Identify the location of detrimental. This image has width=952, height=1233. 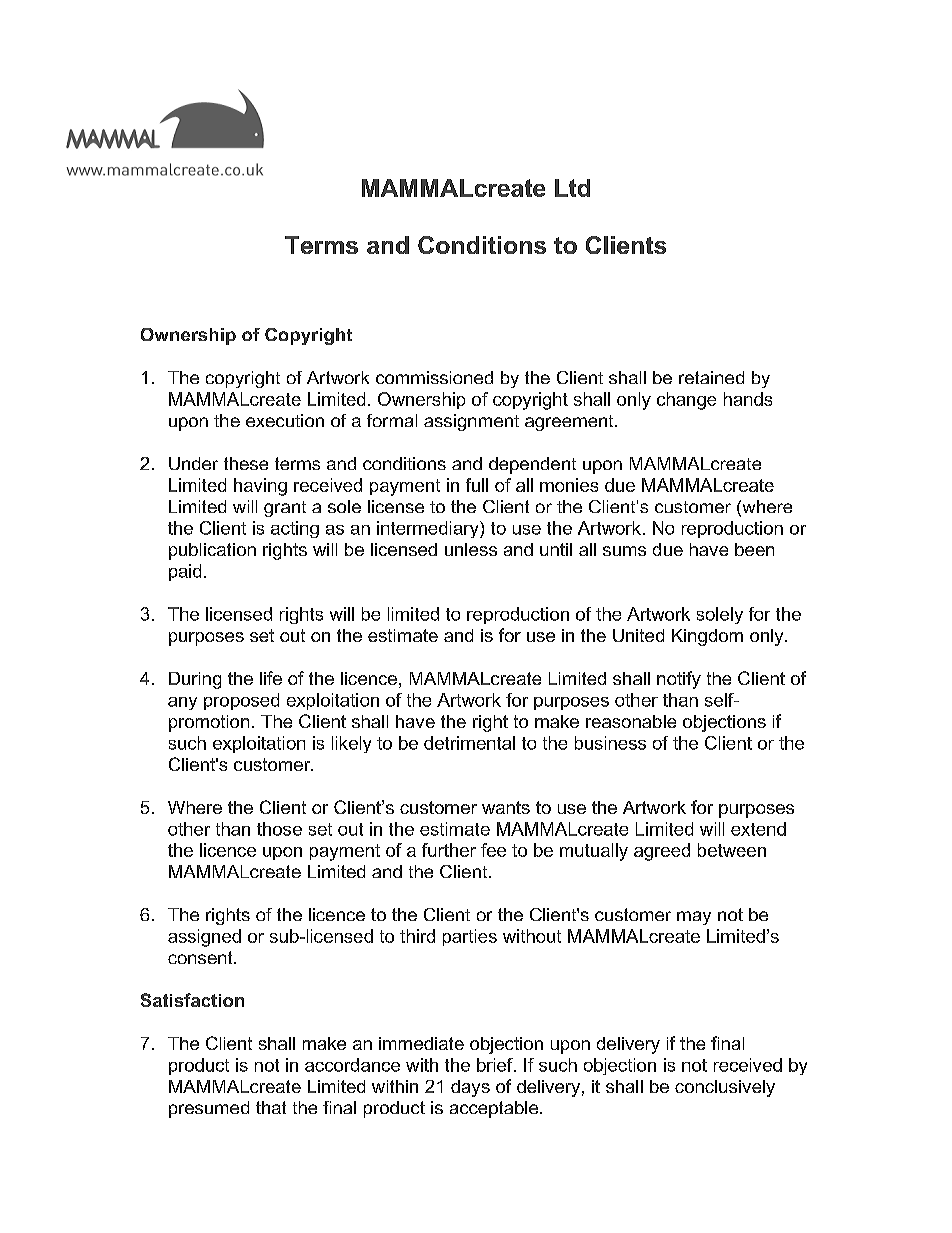
(469, 743).
